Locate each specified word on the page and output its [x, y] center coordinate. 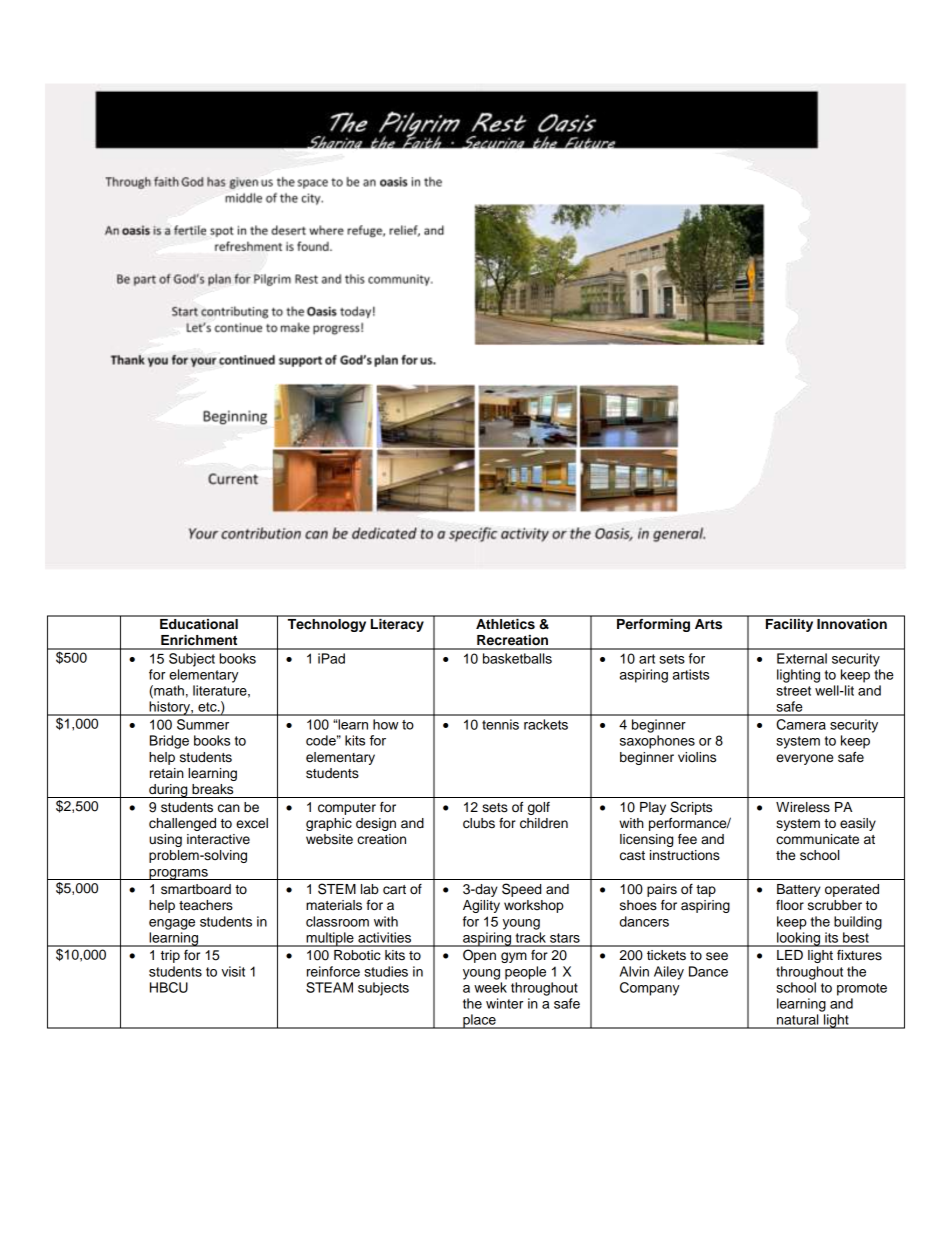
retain [167, 773]
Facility [790, 624]
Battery [799, 890]
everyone [804, 759]
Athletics [505, 623]
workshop [534, 906]
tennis [500, 724]
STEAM [329, 987]
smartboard [196, 889]
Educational [199, 623]
